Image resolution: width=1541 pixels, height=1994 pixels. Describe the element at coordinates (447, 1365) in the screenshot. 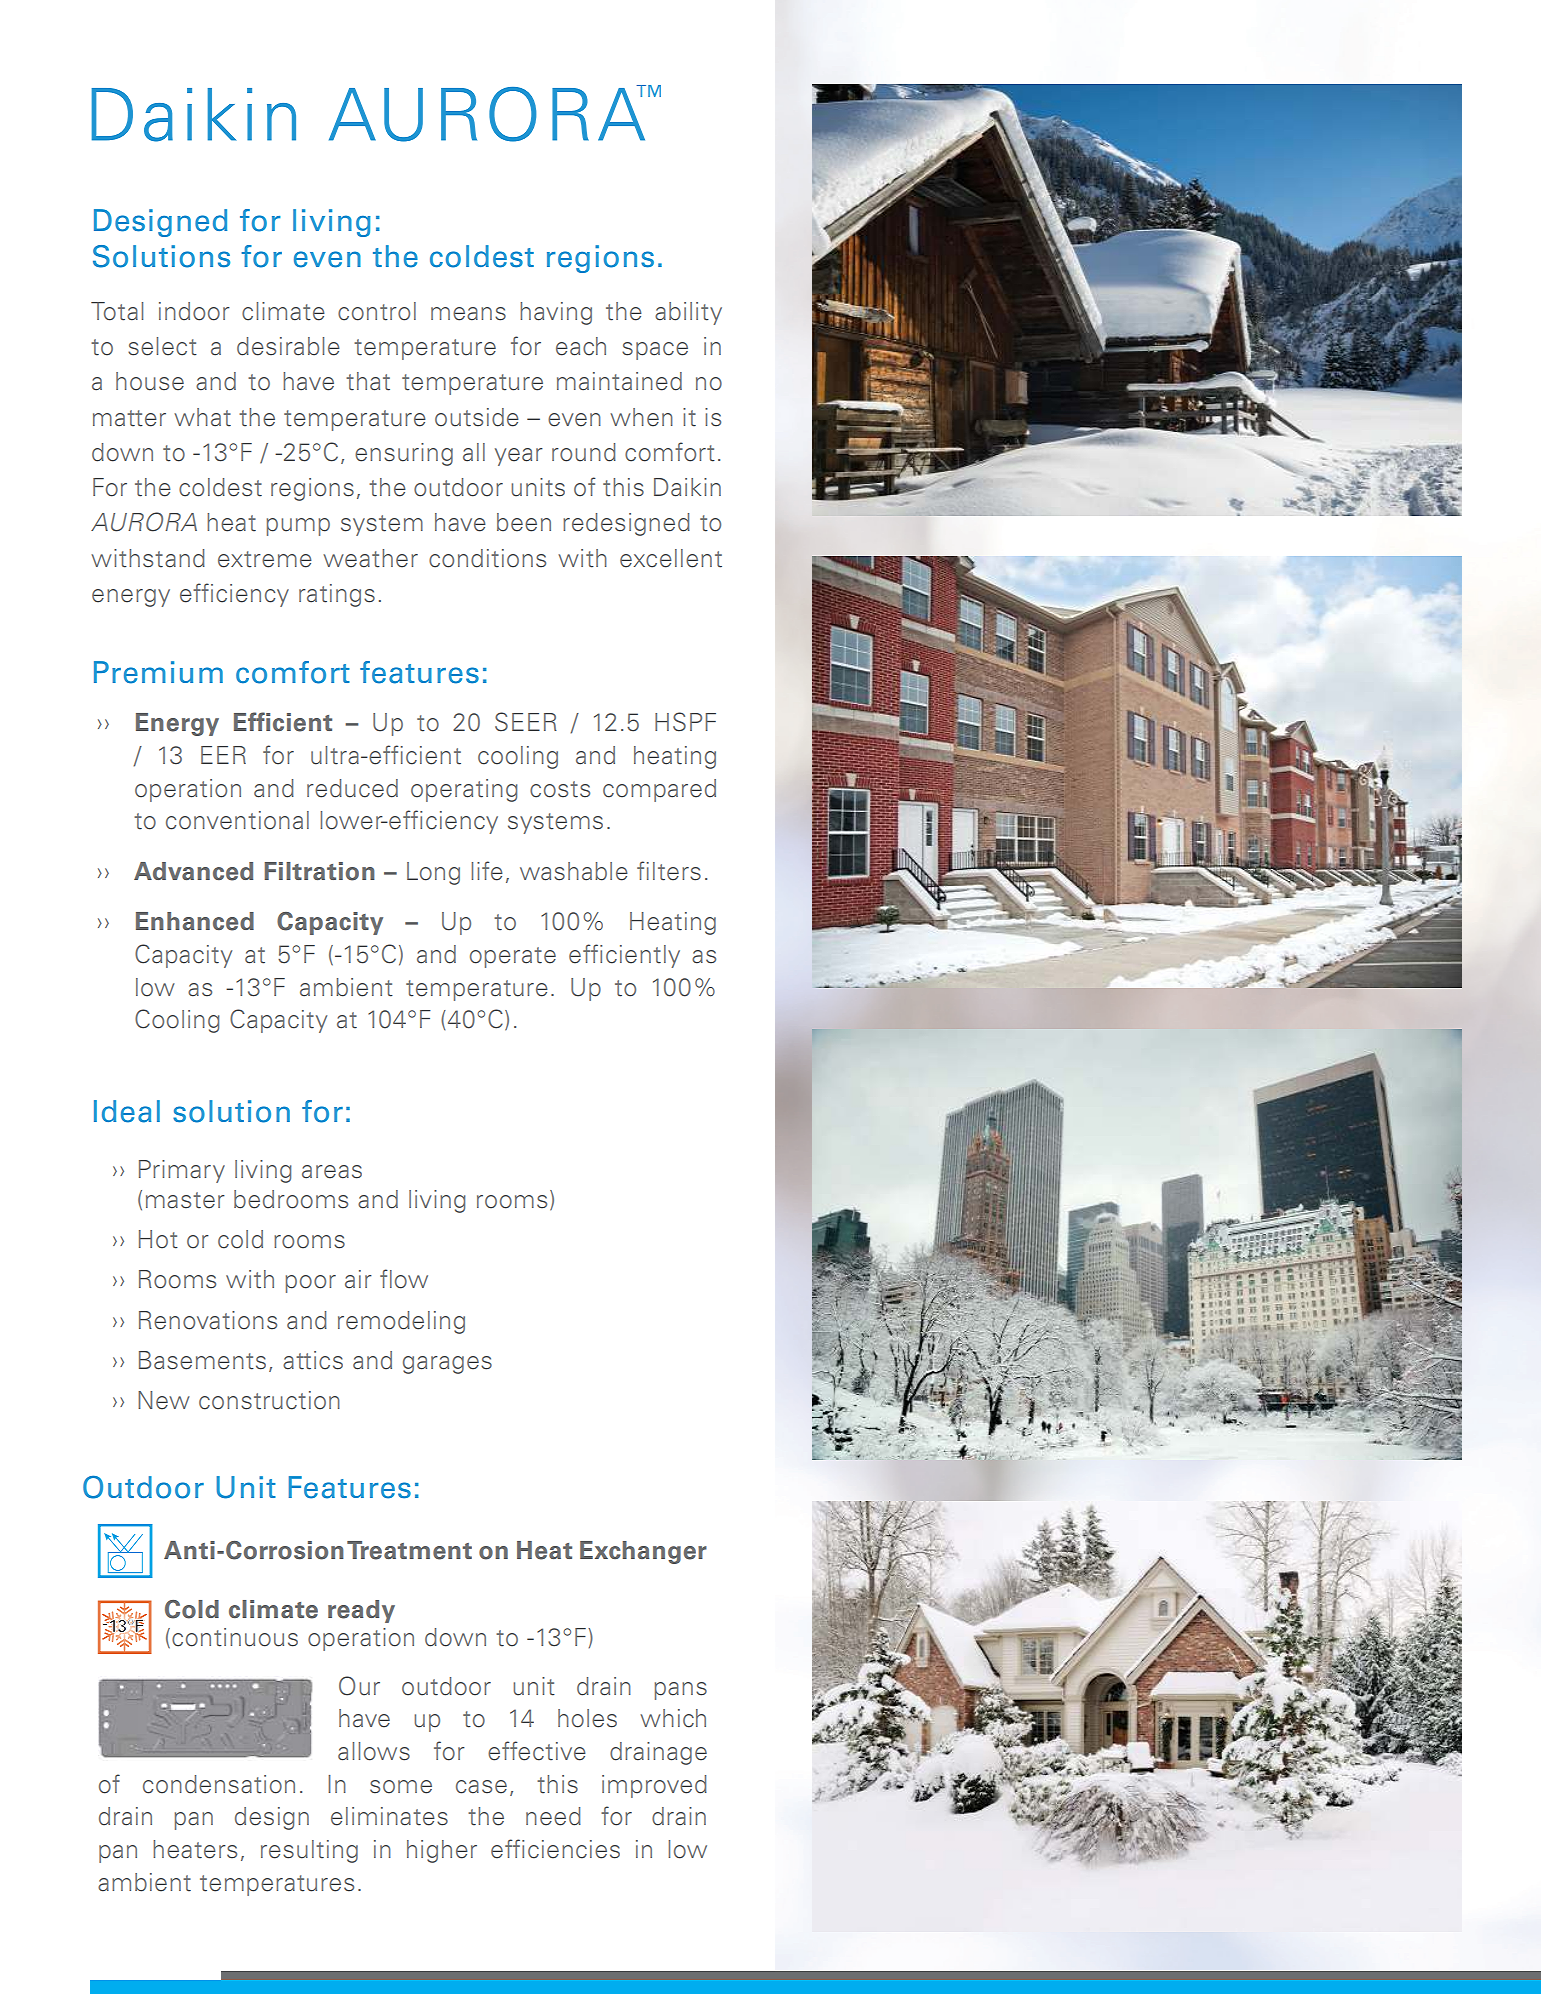

I see `garages` at that location.
